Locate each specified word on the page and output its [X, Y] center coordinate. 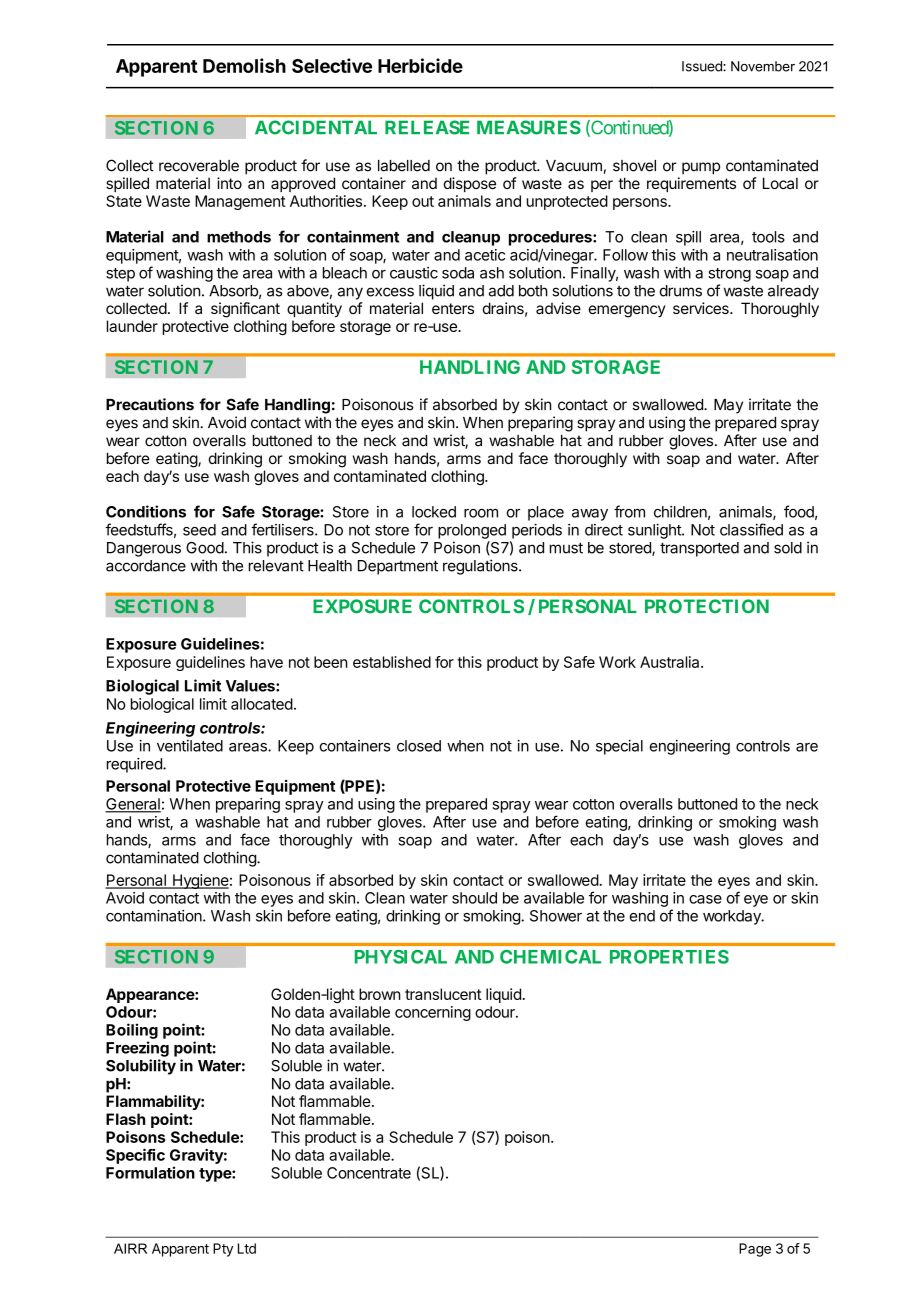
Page [755, 1250]
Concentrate [369, 1173]
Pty [223, 1250]
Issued [703, 66]
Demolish [244, 65]
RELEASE [427, 127]
